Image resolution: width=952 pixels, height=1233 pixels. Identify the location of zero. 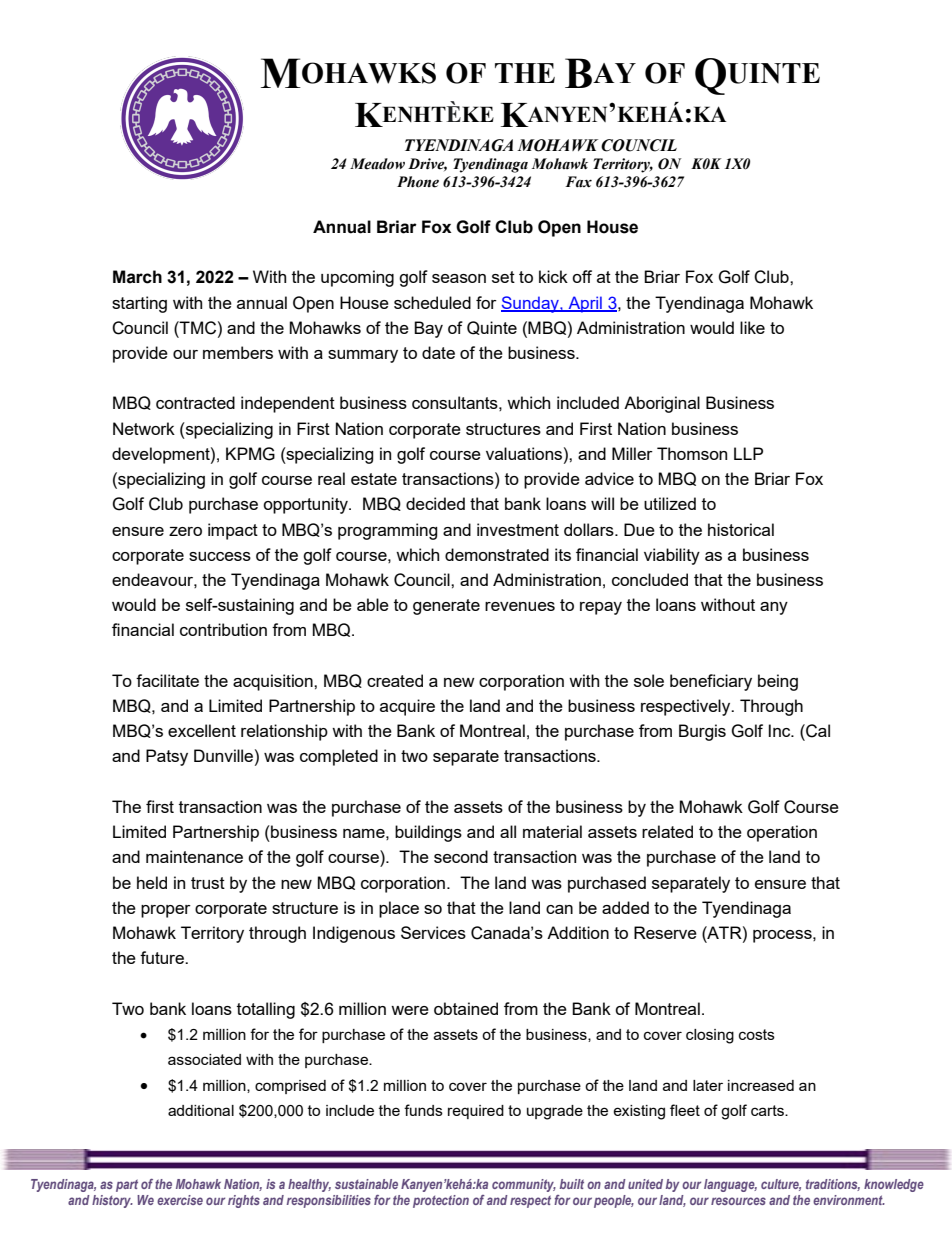
(185, 531).
